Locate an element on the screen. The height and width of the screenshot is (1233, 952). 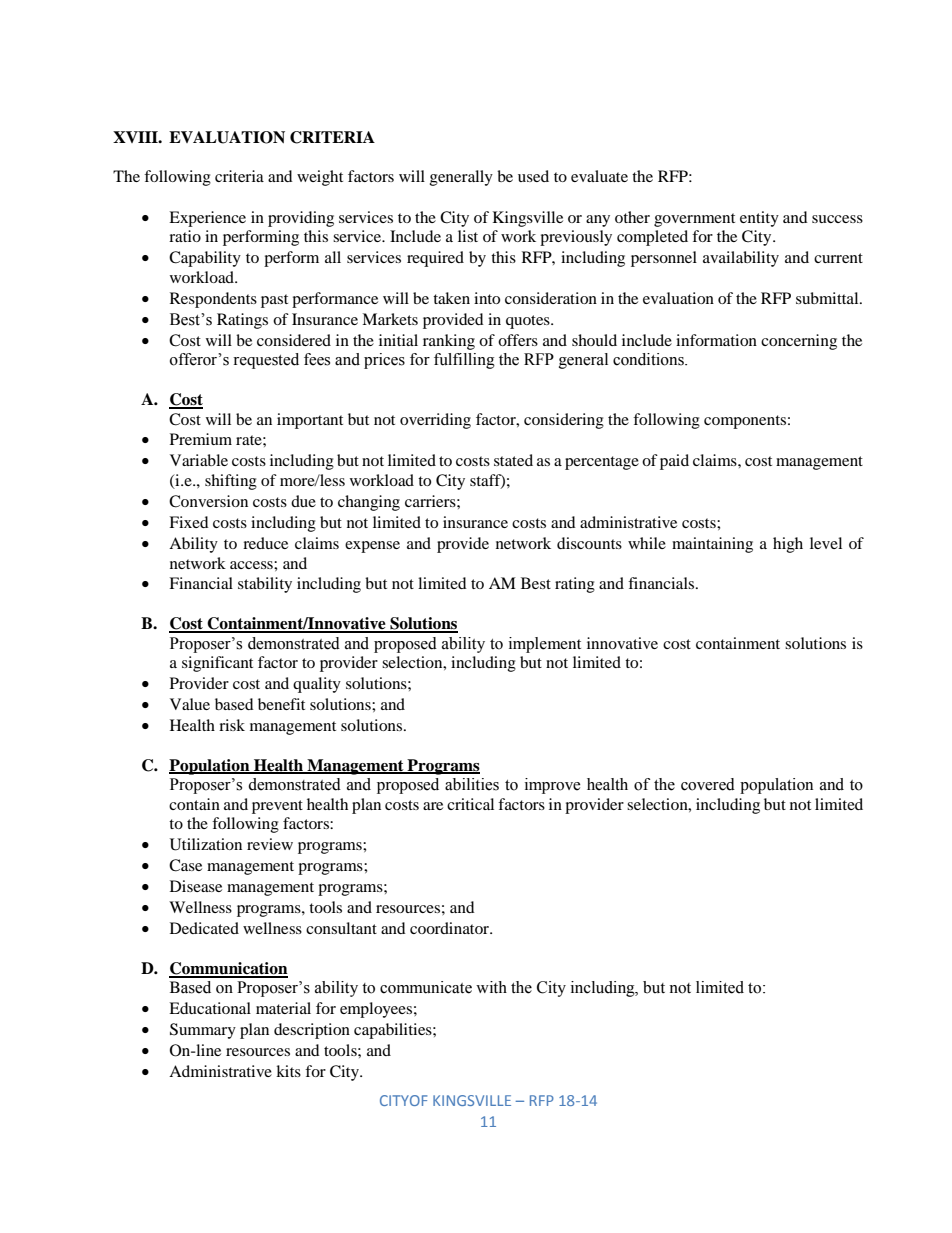
with is located at coordinates (491, 987).
